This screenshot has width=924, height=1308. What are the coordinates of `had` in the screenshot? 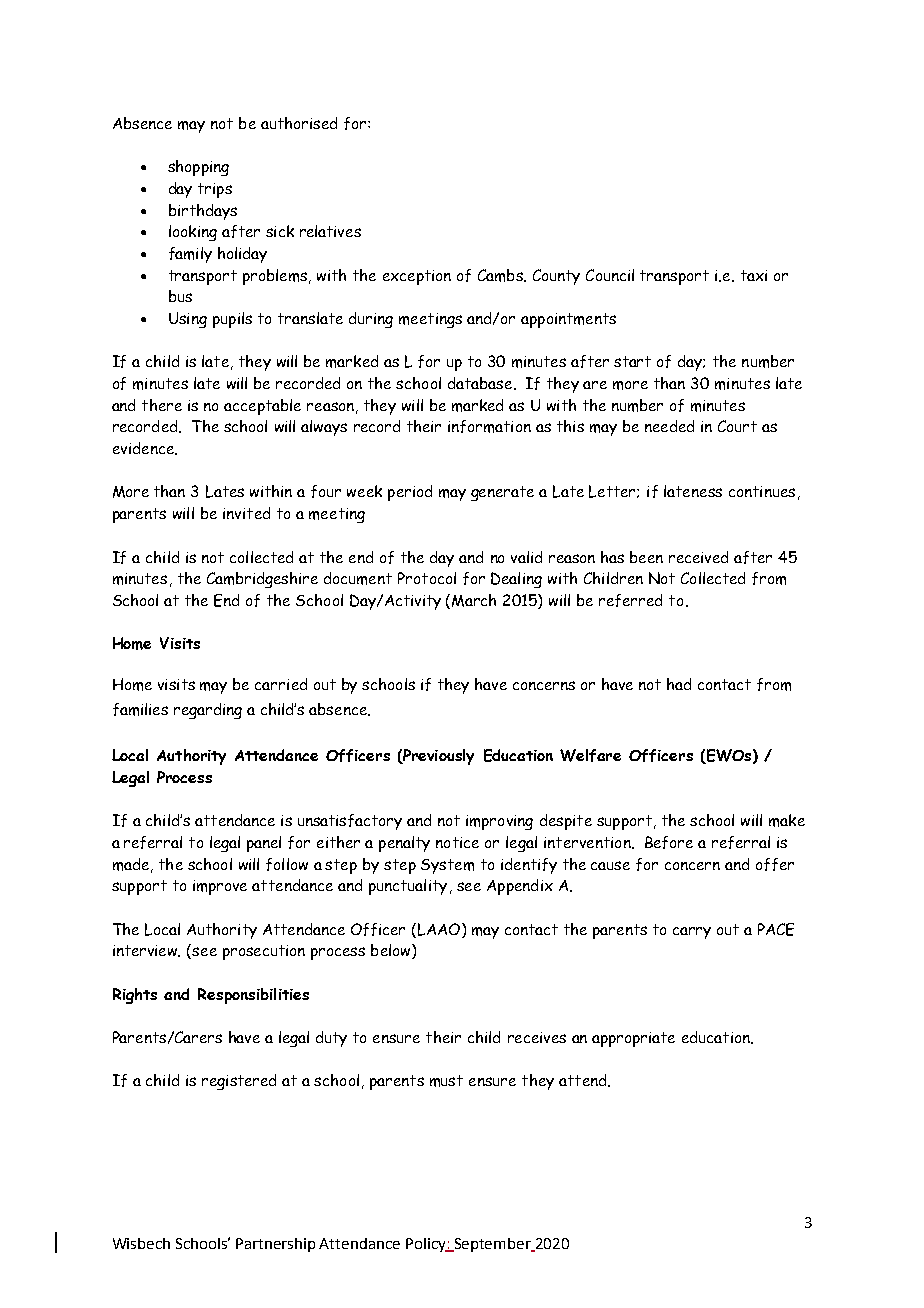 It's located at (679, 684).
